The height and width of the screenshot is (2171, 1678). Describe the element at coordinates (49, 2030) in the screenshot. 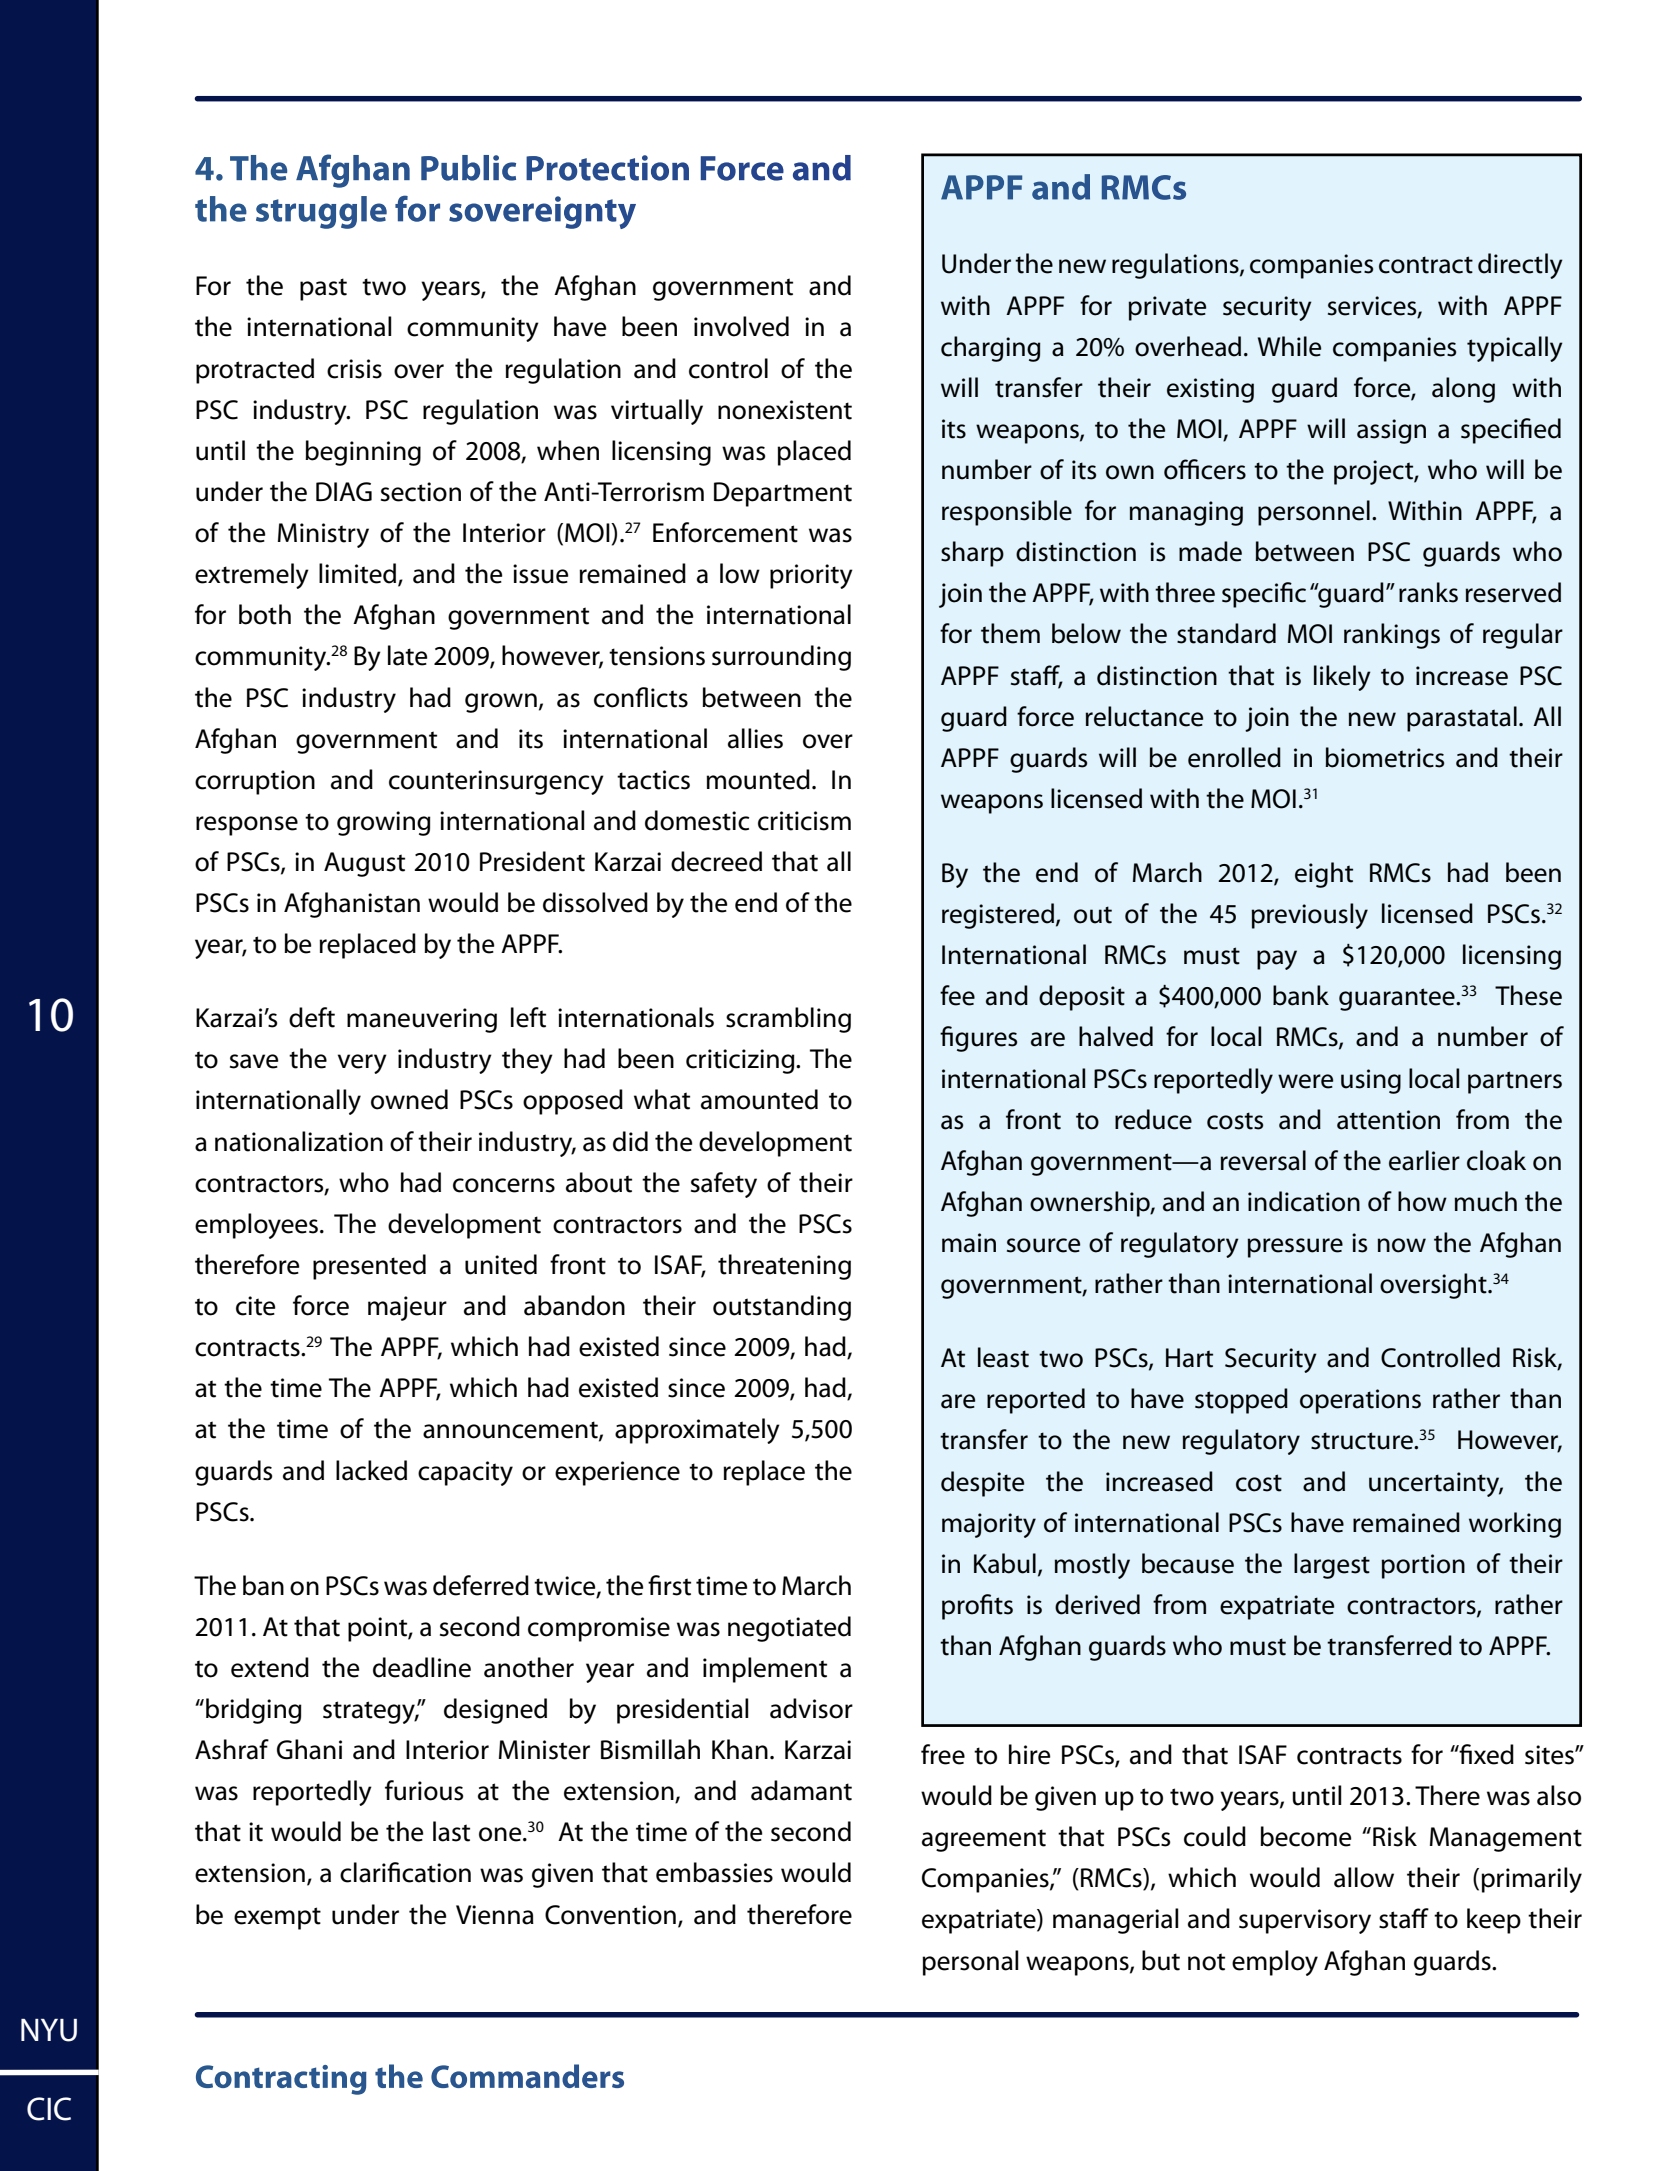

I see `NYU` at that location.
